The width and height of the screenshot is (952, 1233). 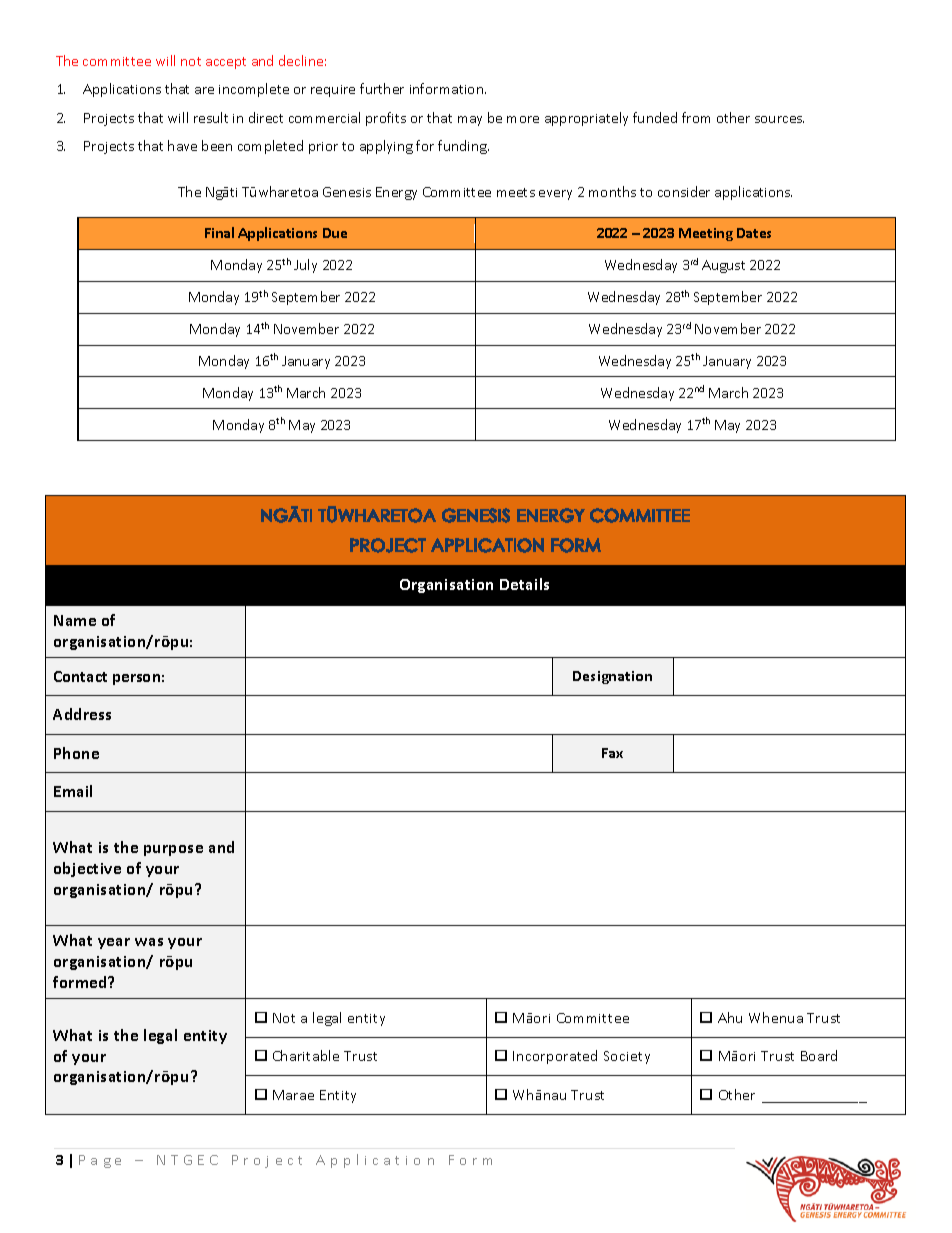 I want to click on Fax, so click(x=612, y=753).
